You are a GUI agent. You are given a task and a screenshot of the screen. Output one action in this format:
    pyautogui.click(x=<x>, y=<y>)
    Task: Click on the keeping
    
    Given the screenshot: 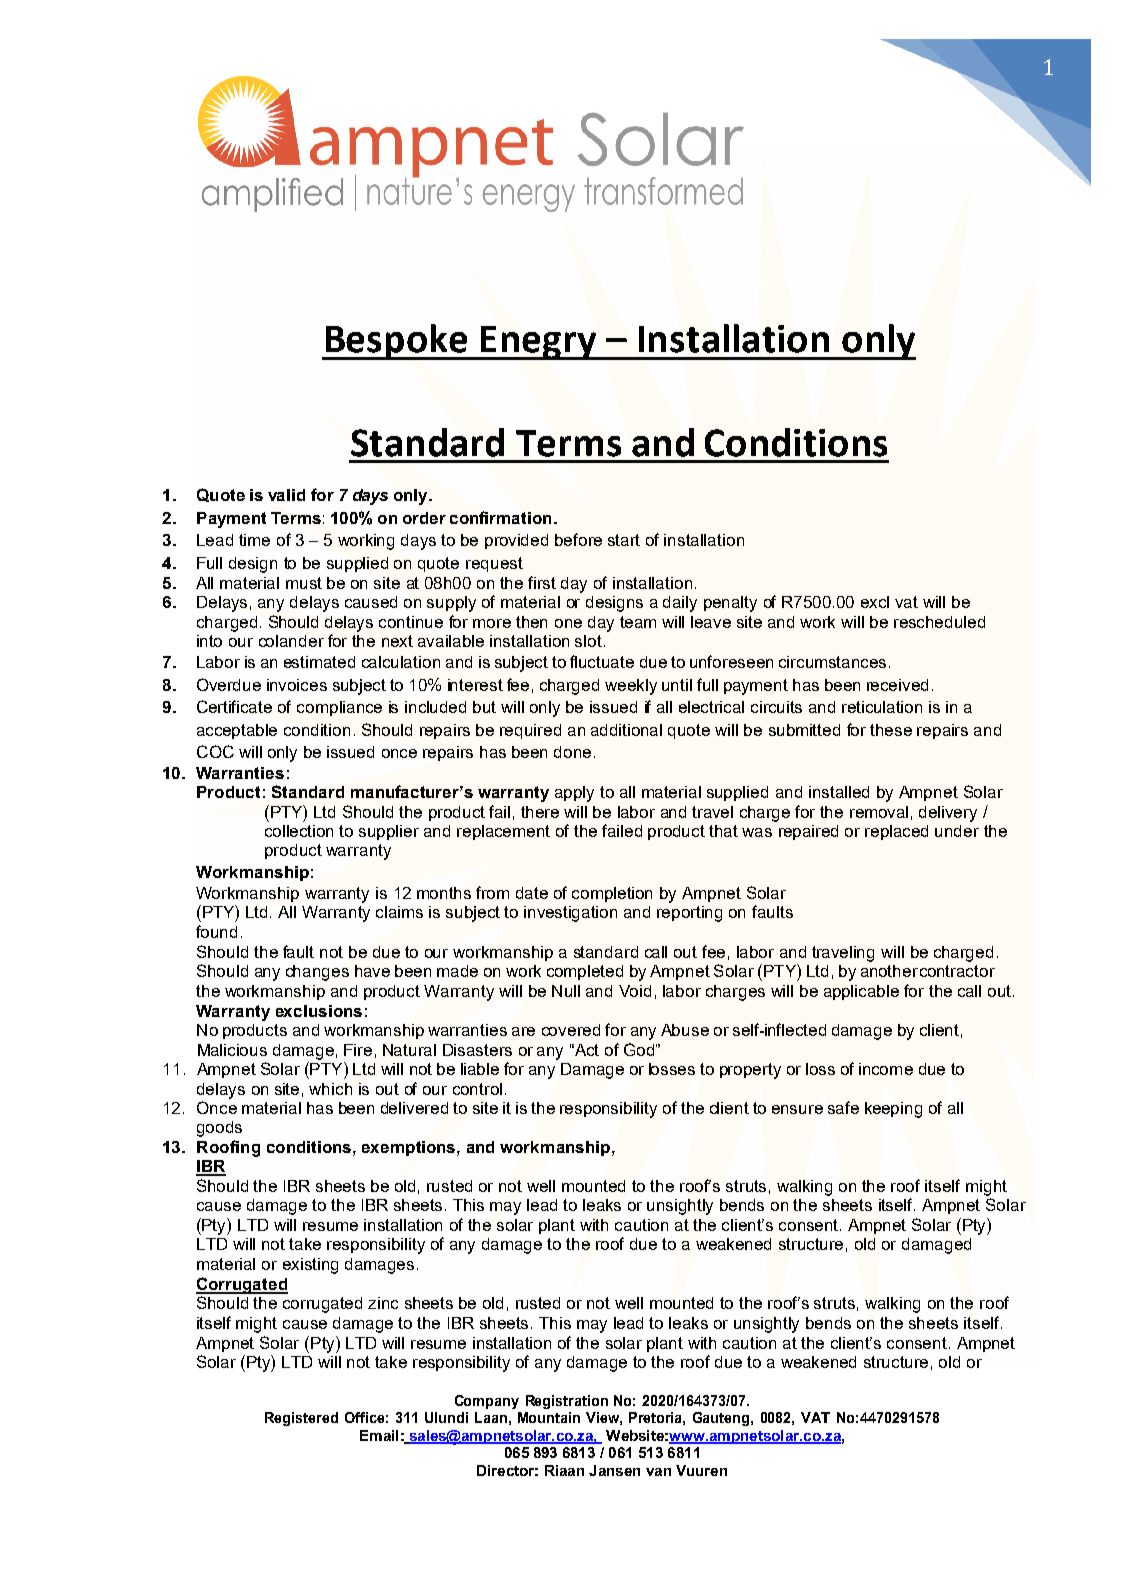 What is the action you would take?
    pyautogui.click(x=893, y=1110)
